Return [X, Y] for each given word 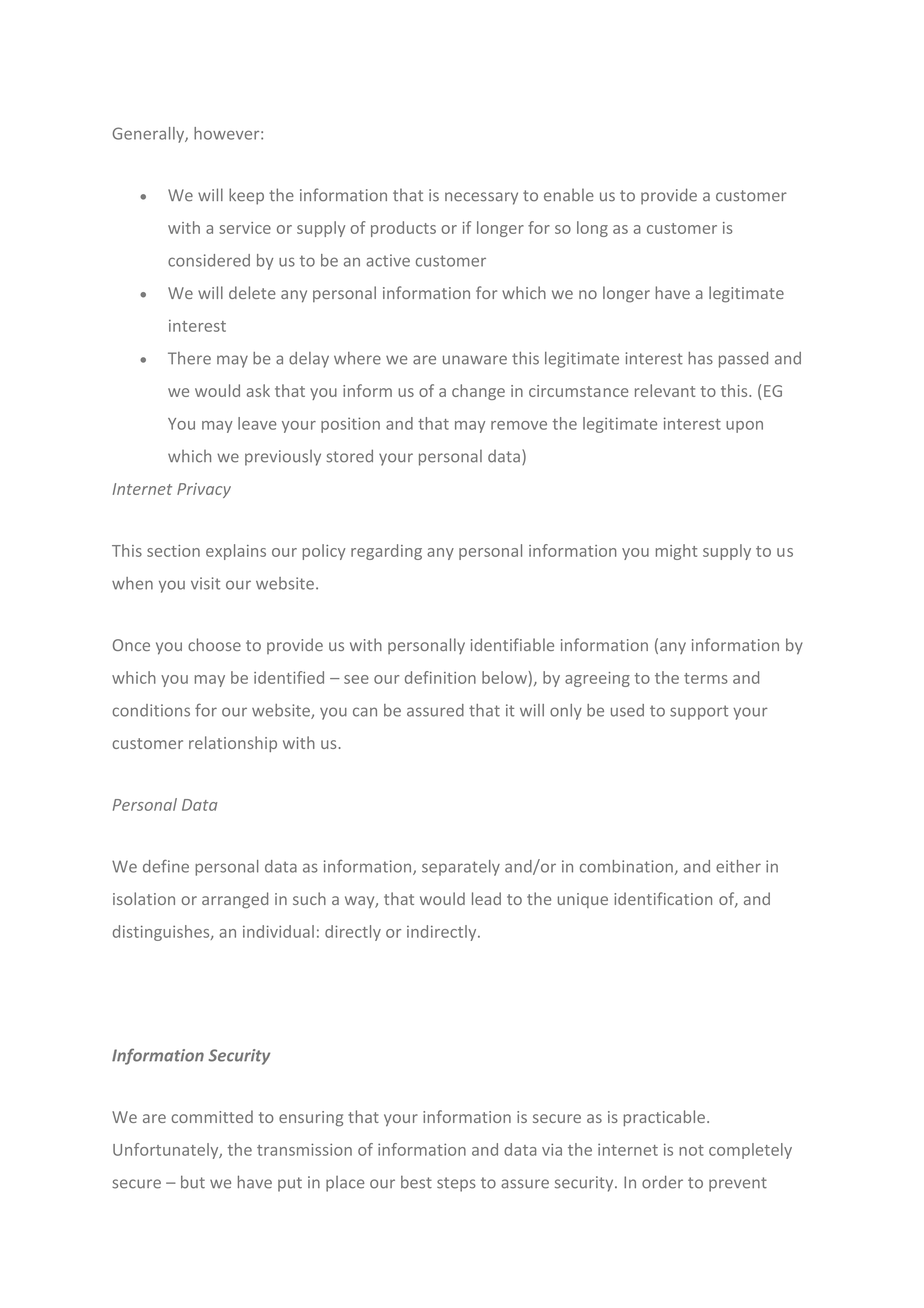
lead [486, 898]
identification [663, 898]
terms [706, 678]
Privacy [204, 490]
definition [440, 677]
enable [569, 195]
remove [519, 425]
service [245, 228]
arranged [235, 900]
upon [744, 427]
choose [214, 644]
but [193, 1182]
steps [456, 1184]
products [403, 229]
